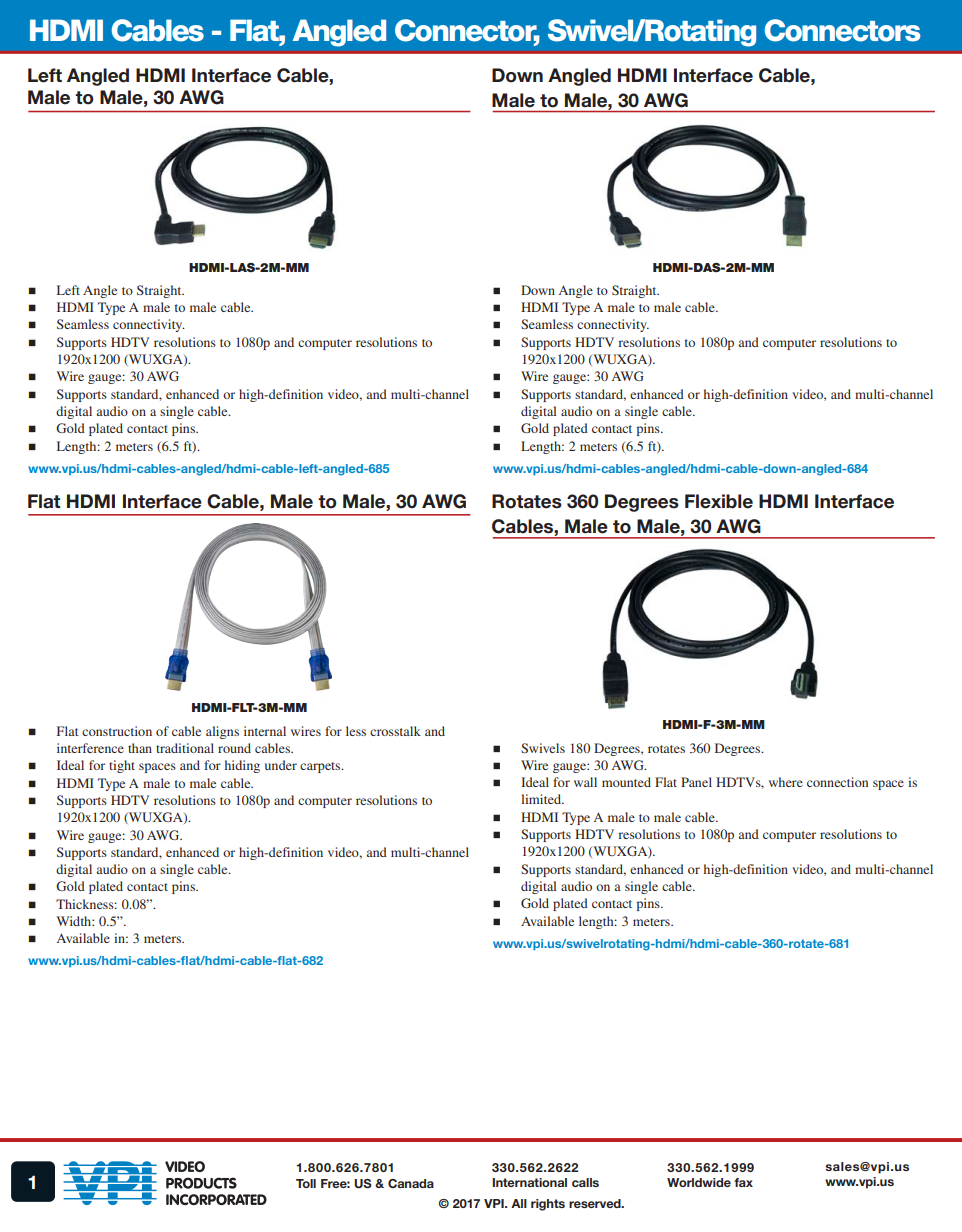 The height and width of the document is (1232, 962). What do you see at coordinates (222, 732) in the document?
I see `aligns` at bounding box center [222, 732].
